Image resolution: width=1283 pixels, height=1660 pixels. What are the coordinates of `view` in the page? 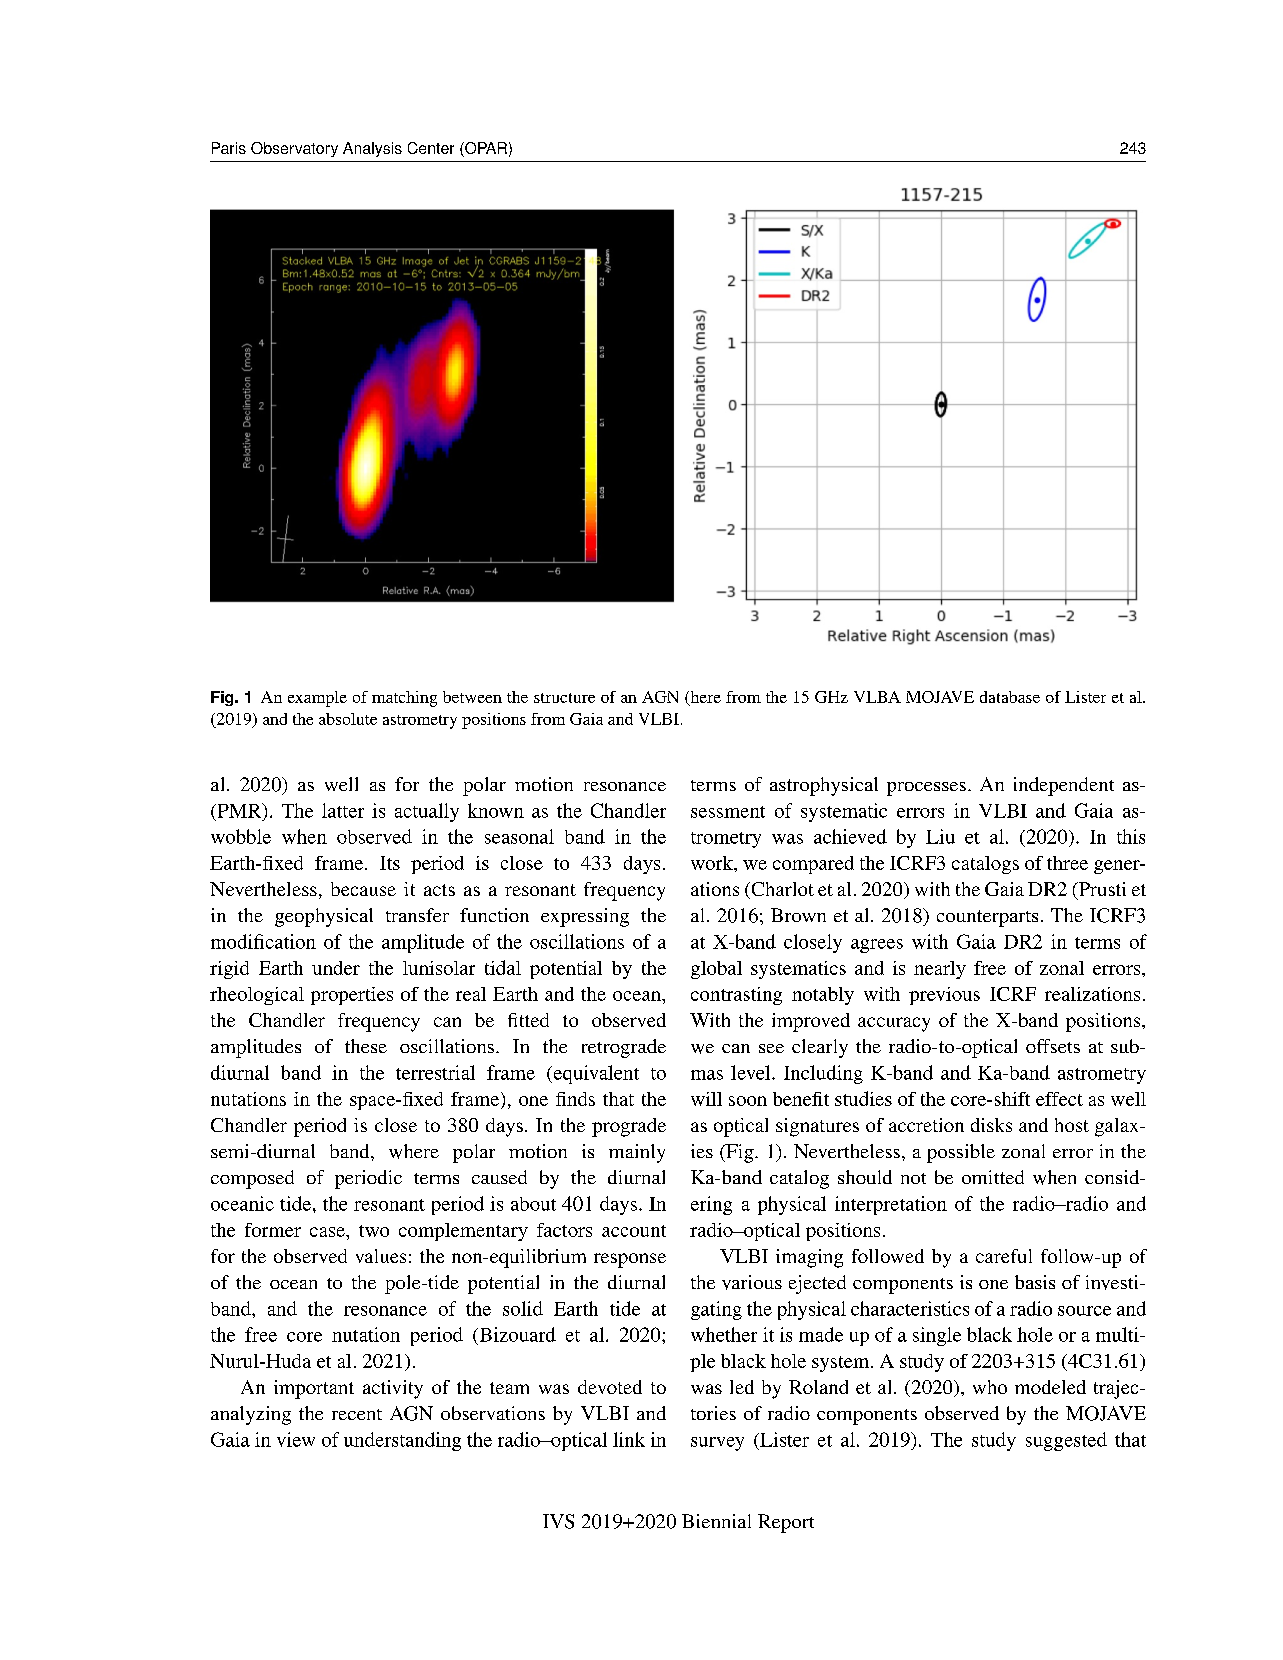 It's located at (296, 1439).
